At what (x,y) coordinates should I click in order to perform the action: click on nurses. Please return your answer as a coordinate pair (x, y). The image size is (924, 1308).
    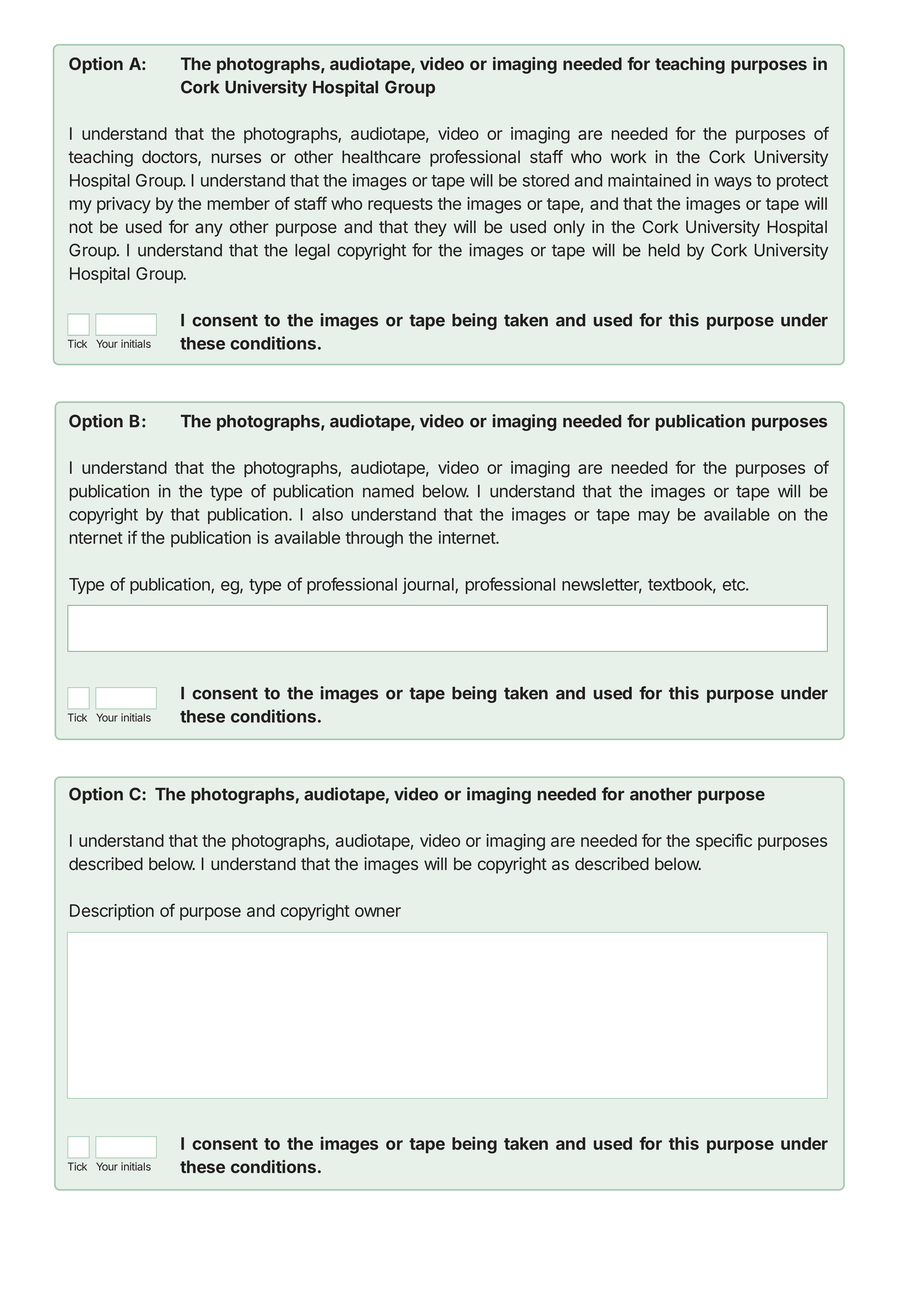
    Looking at the image, I should click on (236, 158).
